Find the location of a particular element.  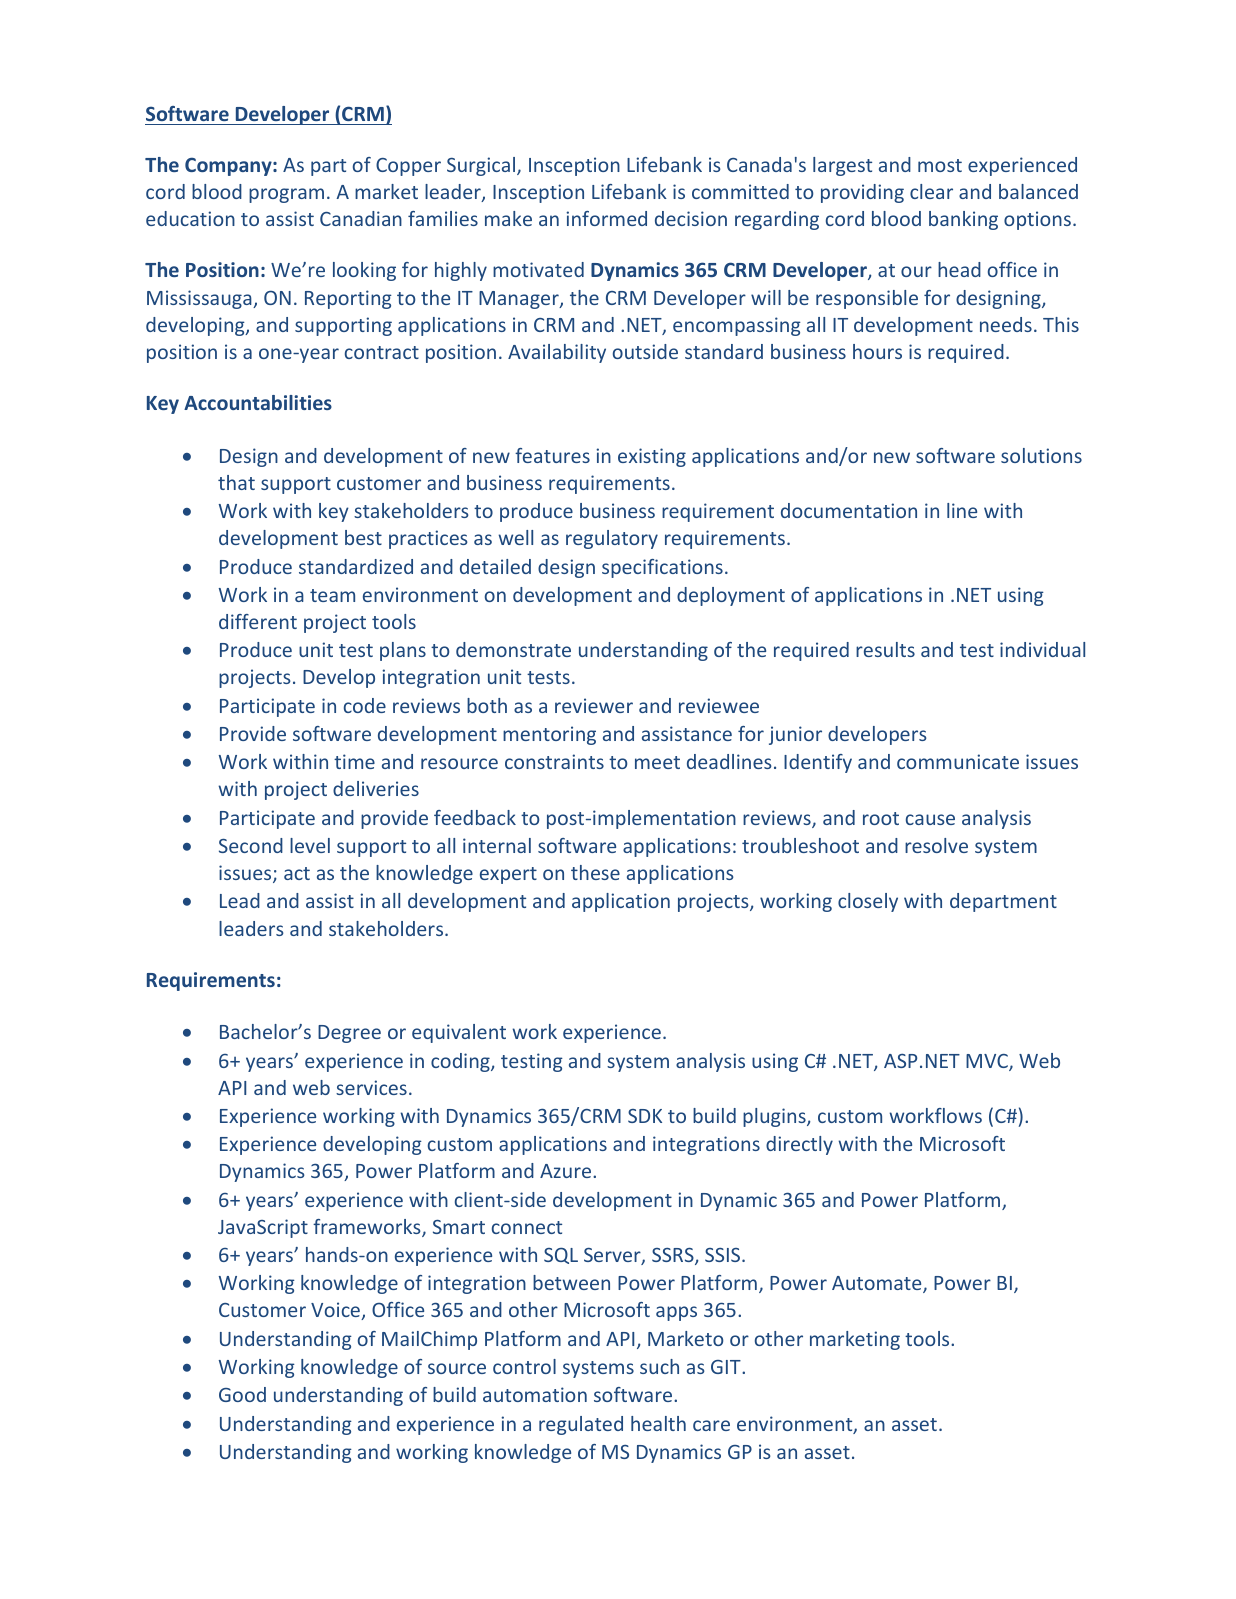

Good is located at coordinates (242, 1394).
